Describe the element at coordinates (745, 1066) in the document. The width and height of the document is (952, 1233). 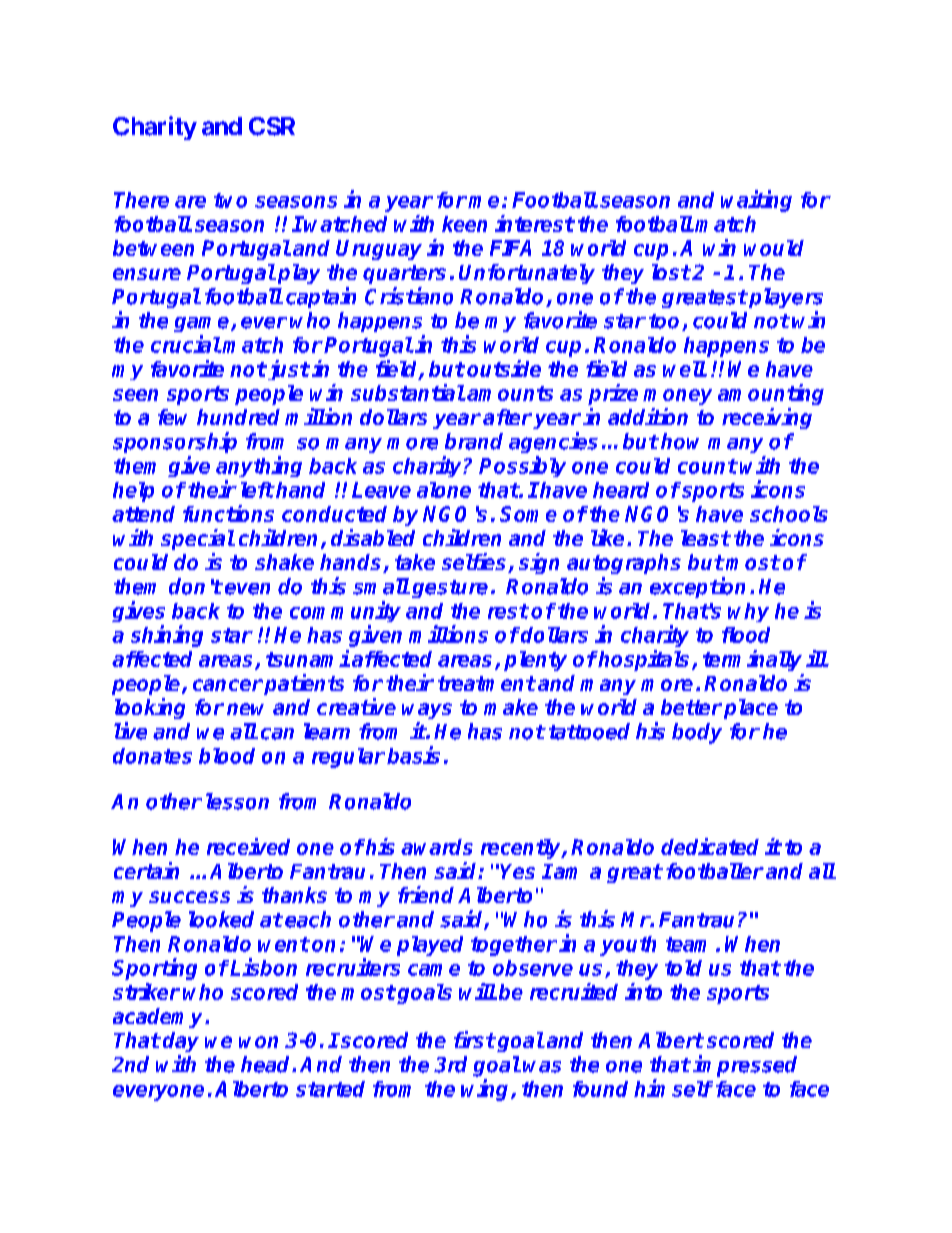
I see `impressed` at that location.
